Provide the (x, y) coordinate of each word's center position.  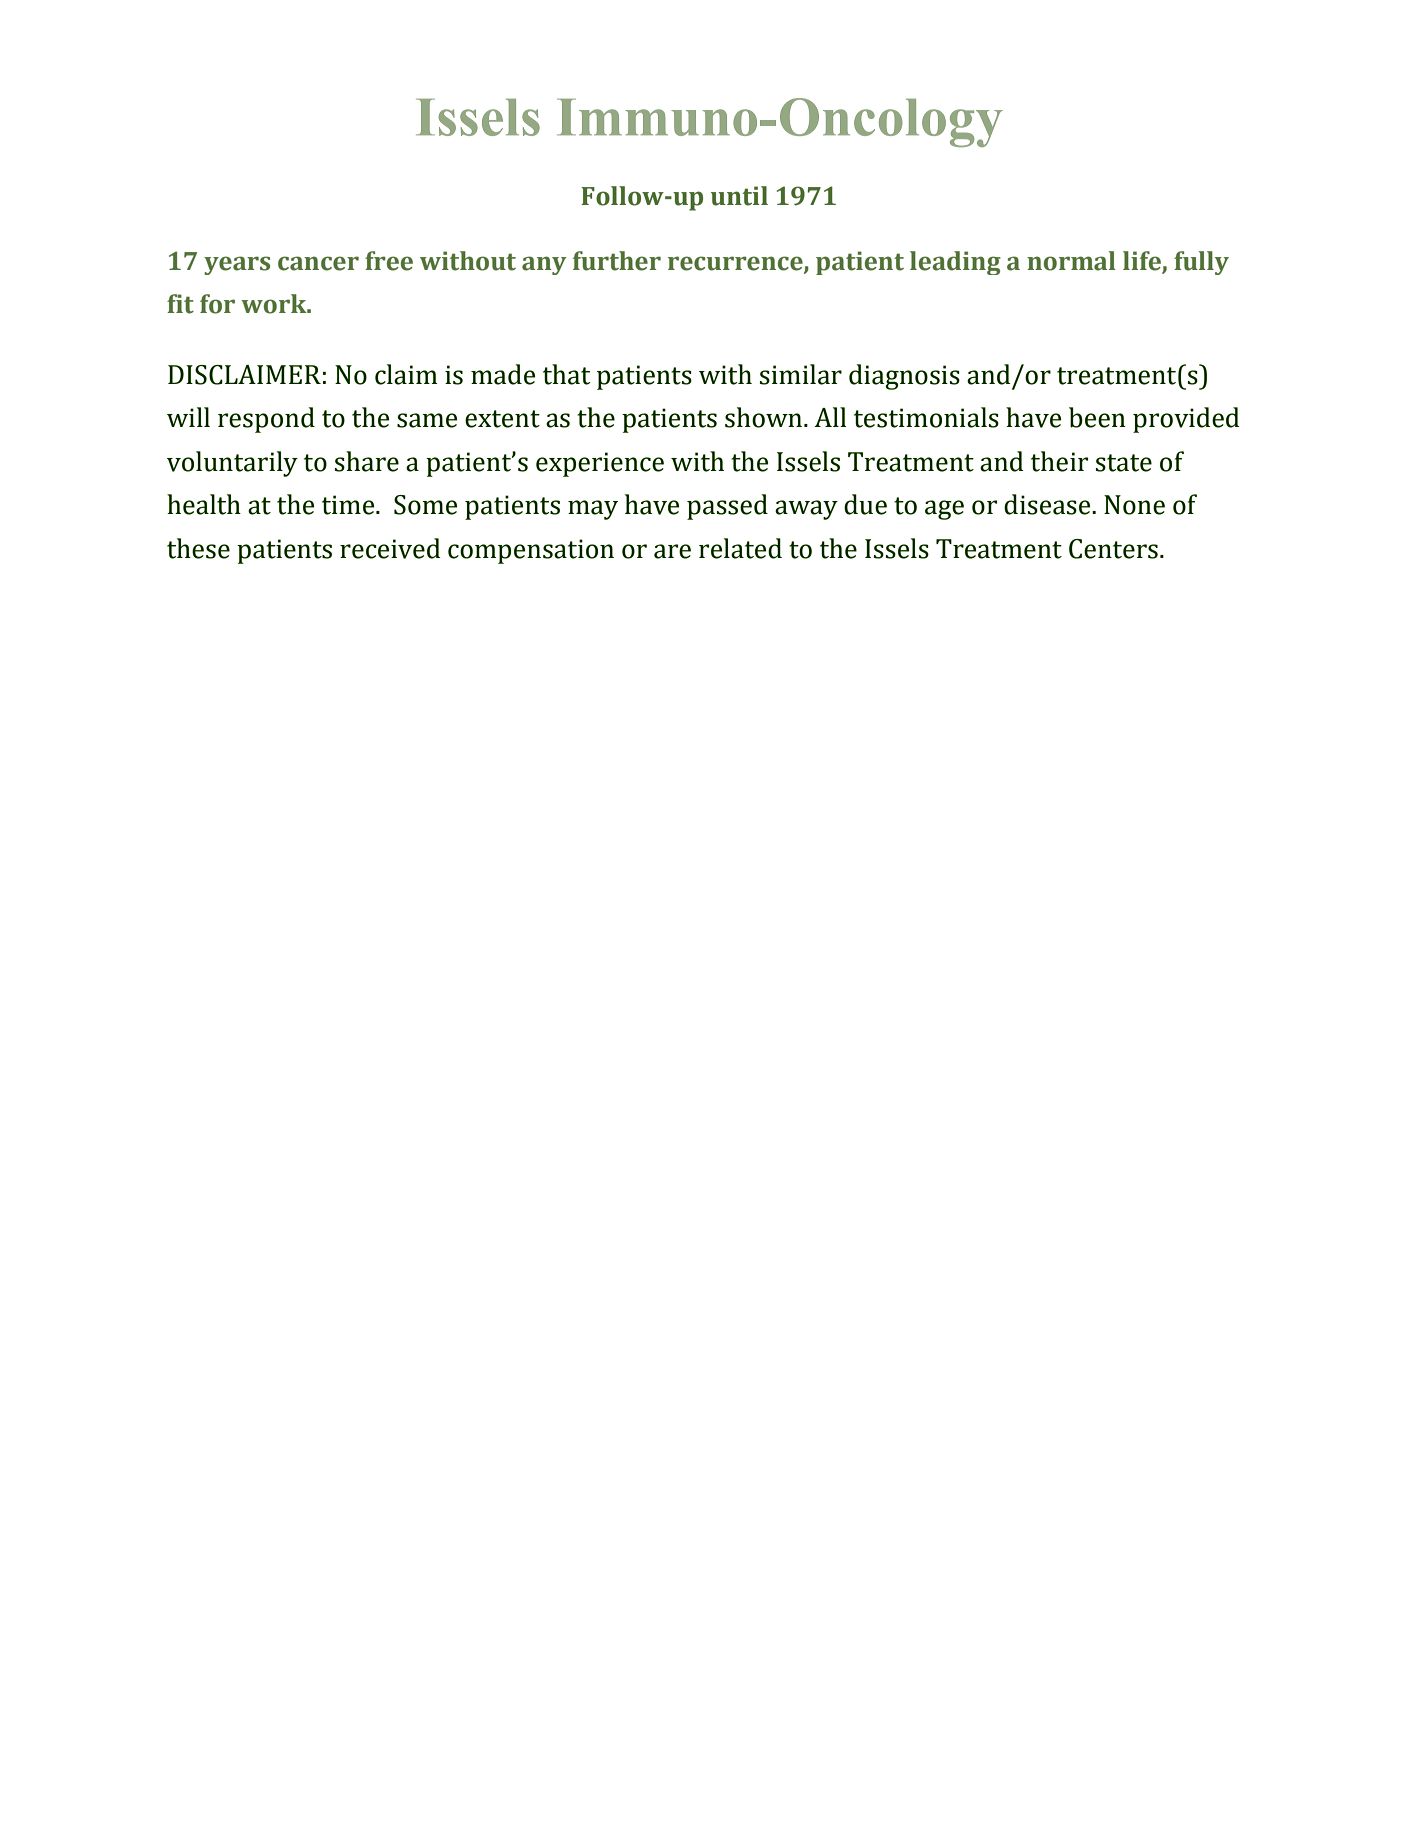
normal (1071, 261)
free (389, 261)
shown (765, 417)
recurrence (736, 264)
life (1142, 261)
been (1097, 417)
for (217, 304)
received (390, 548)
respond (266, 420)
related (740, 548)
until (739, 196)
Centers (1113, 549)
